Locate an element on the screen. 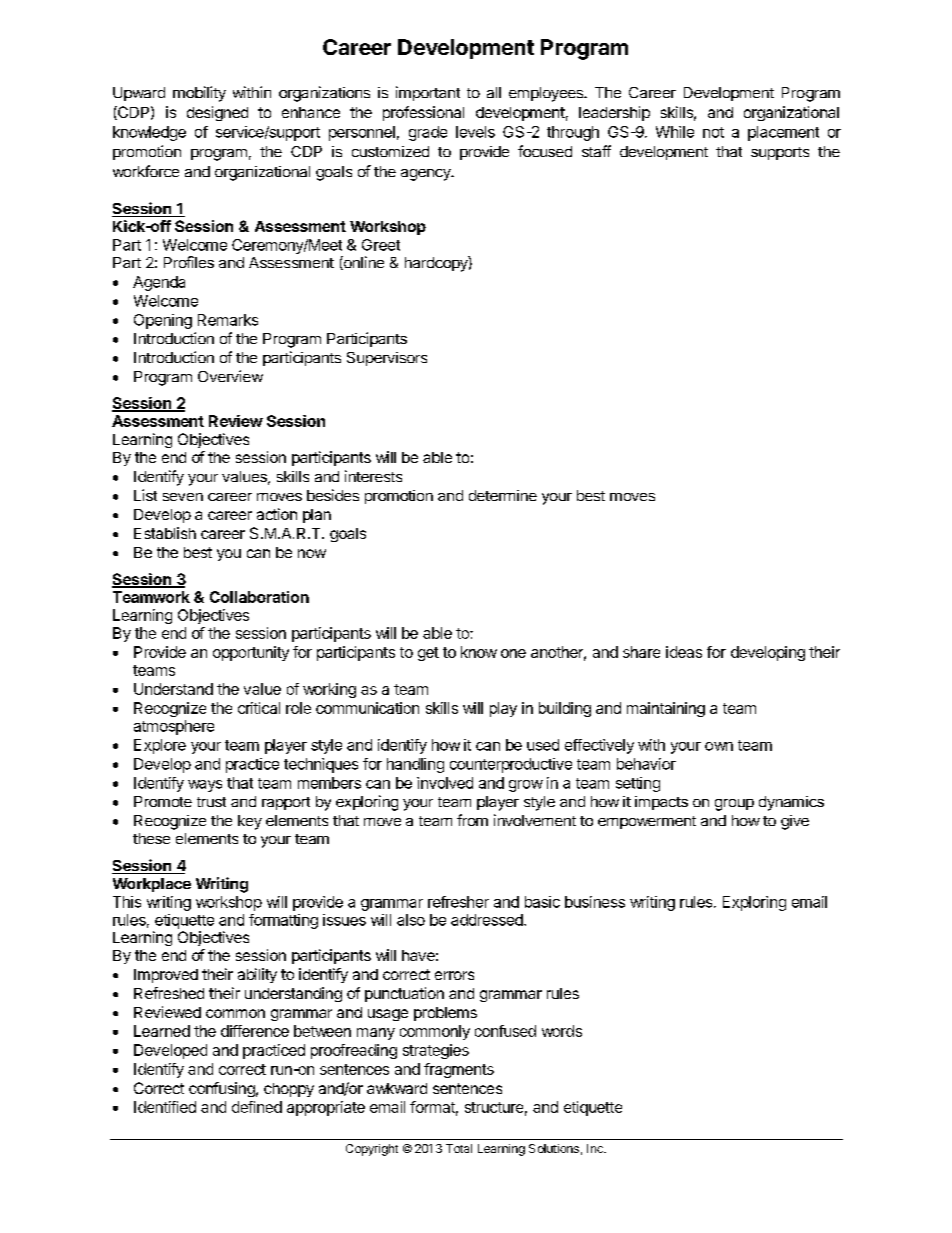 This screenshot has height=1233, width=952. levels is located at coordinates (475, 132).
